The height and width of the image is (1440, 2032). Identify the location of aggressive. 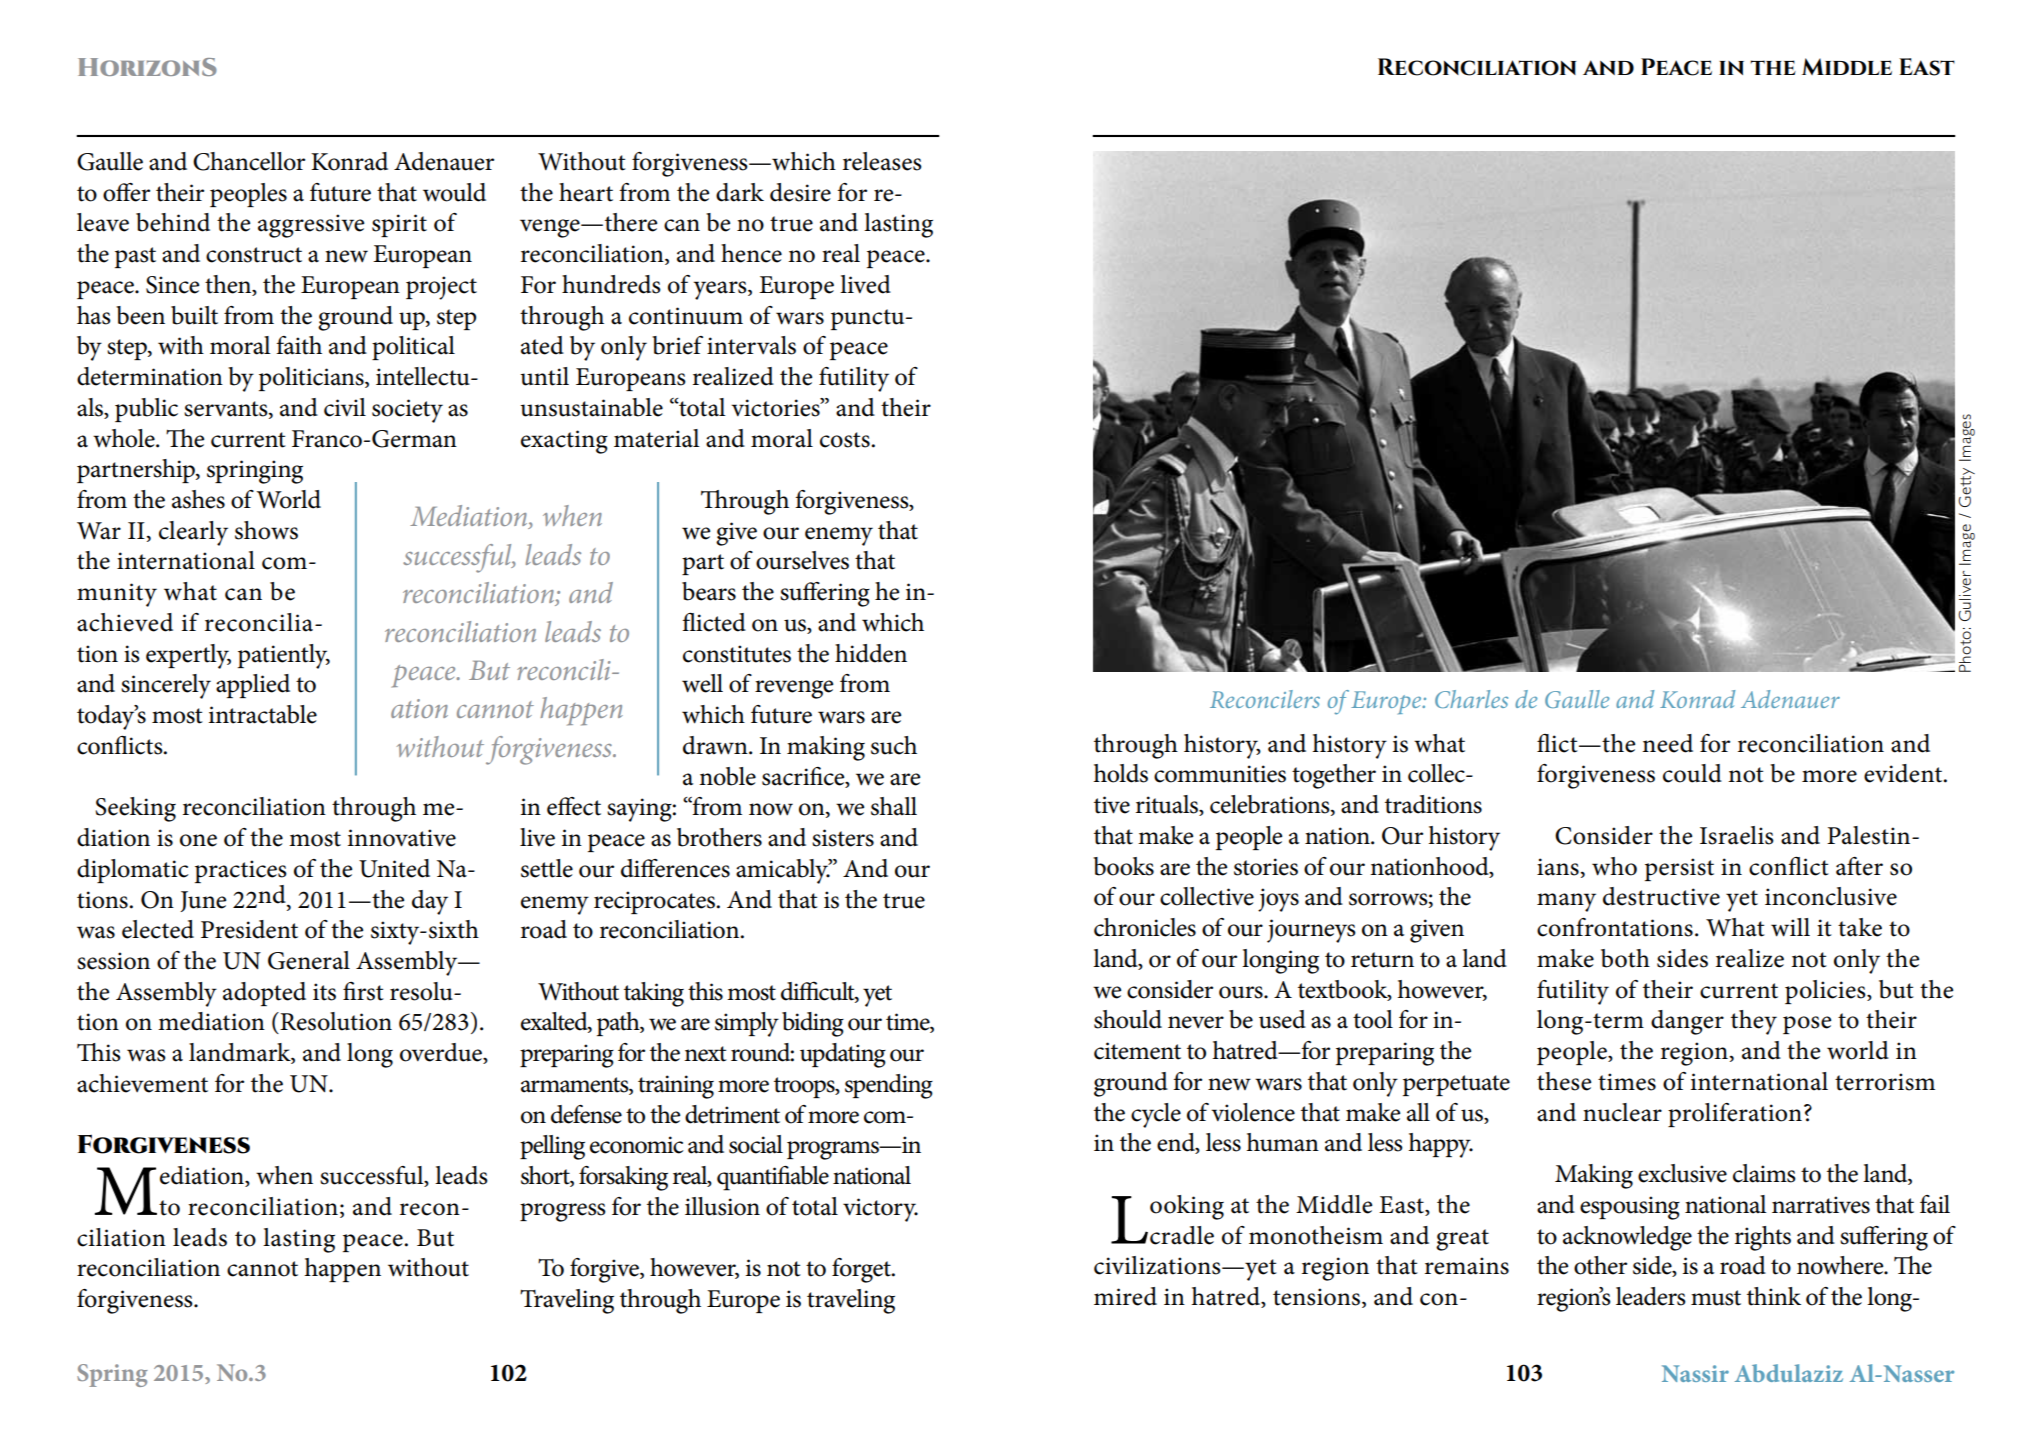
(311, 226).
